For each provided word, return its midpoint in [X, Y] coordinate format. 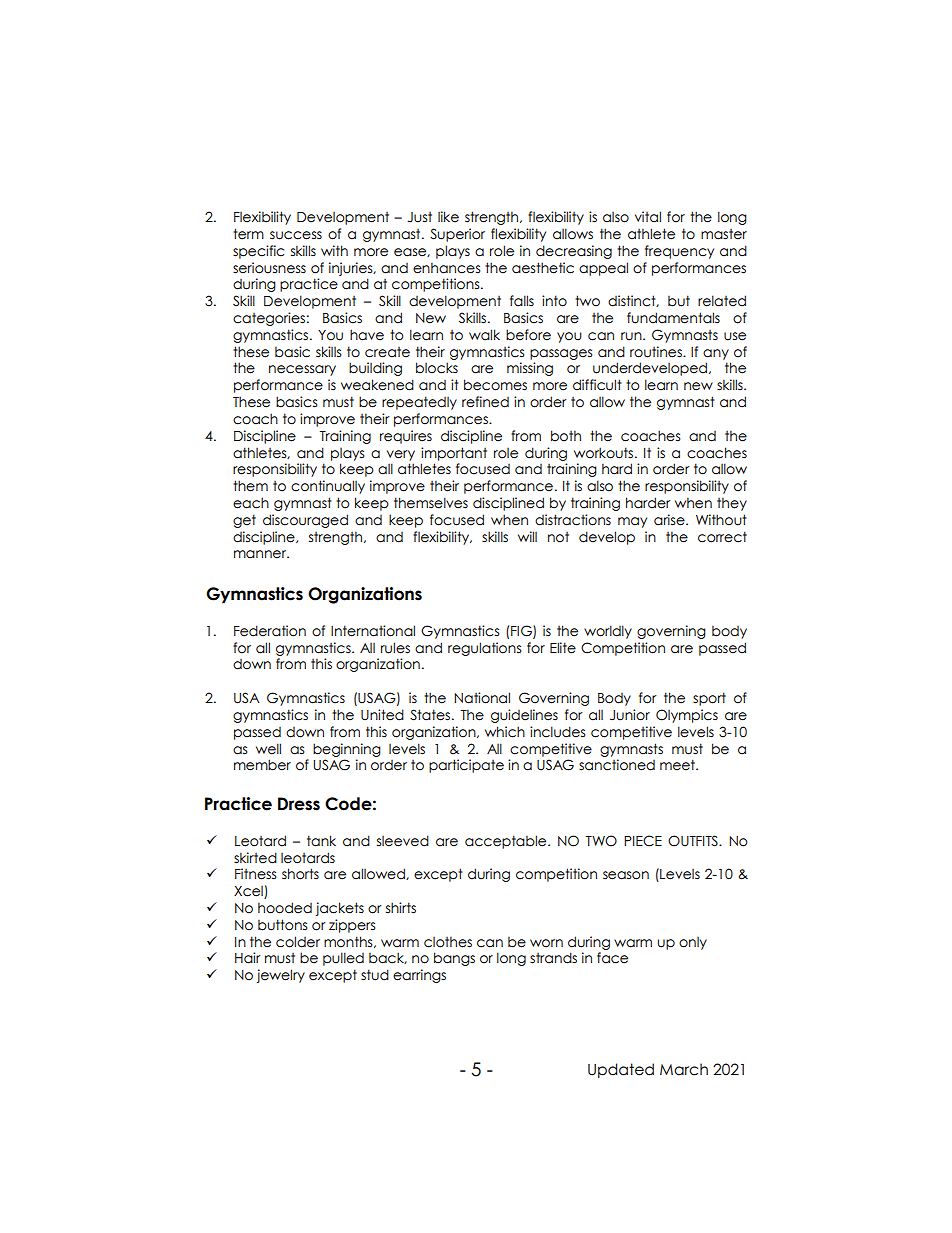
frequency [679, 252]
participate [466, 766]
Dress [299, 804]
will [527, 536]
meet [678, 765]
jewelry [281, 976]
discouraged [305, 521]
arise [670, 520]
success [296, 235]
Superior [457, 235]
